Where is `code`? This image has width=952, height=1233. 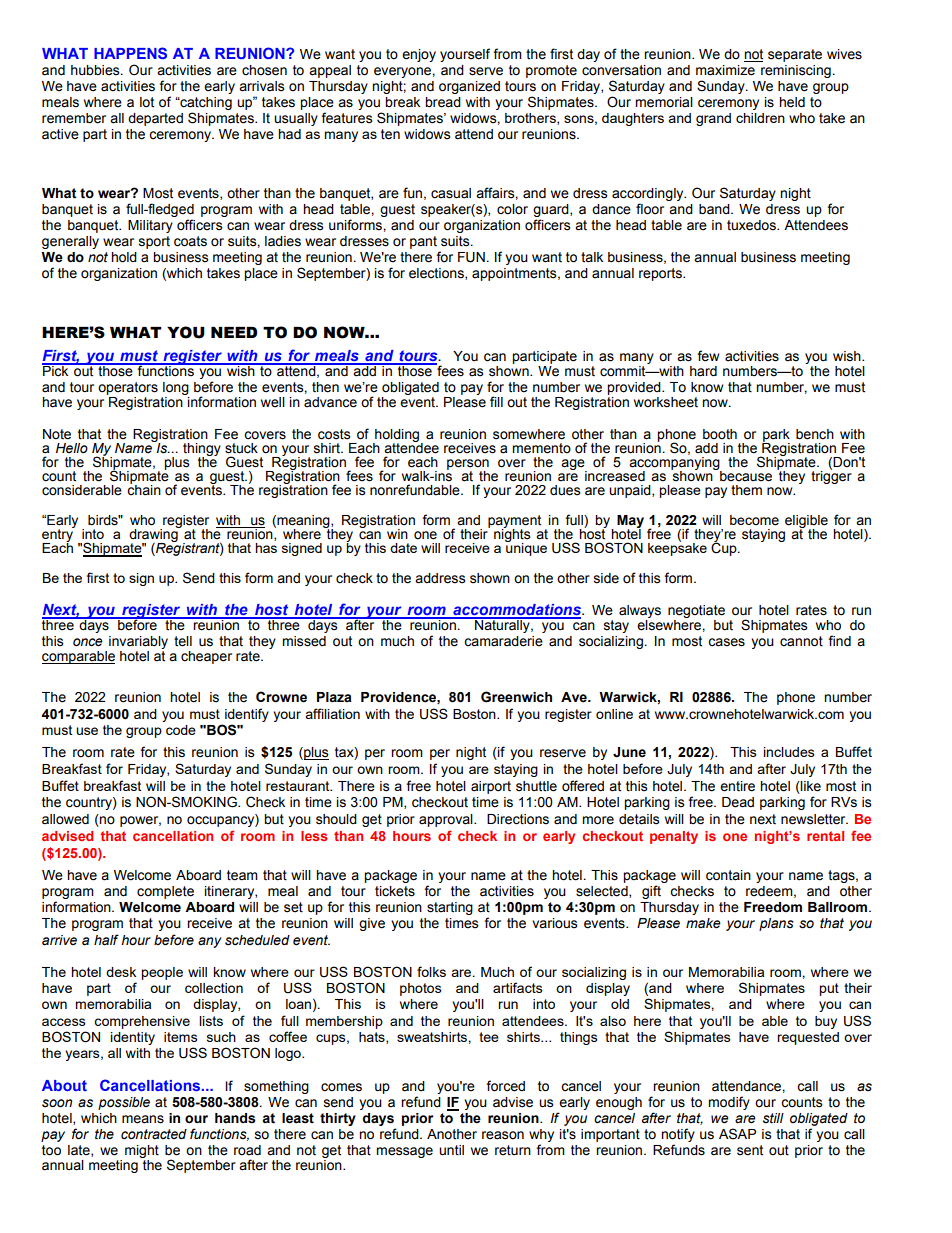
code is located at coordinates (181, 730).
